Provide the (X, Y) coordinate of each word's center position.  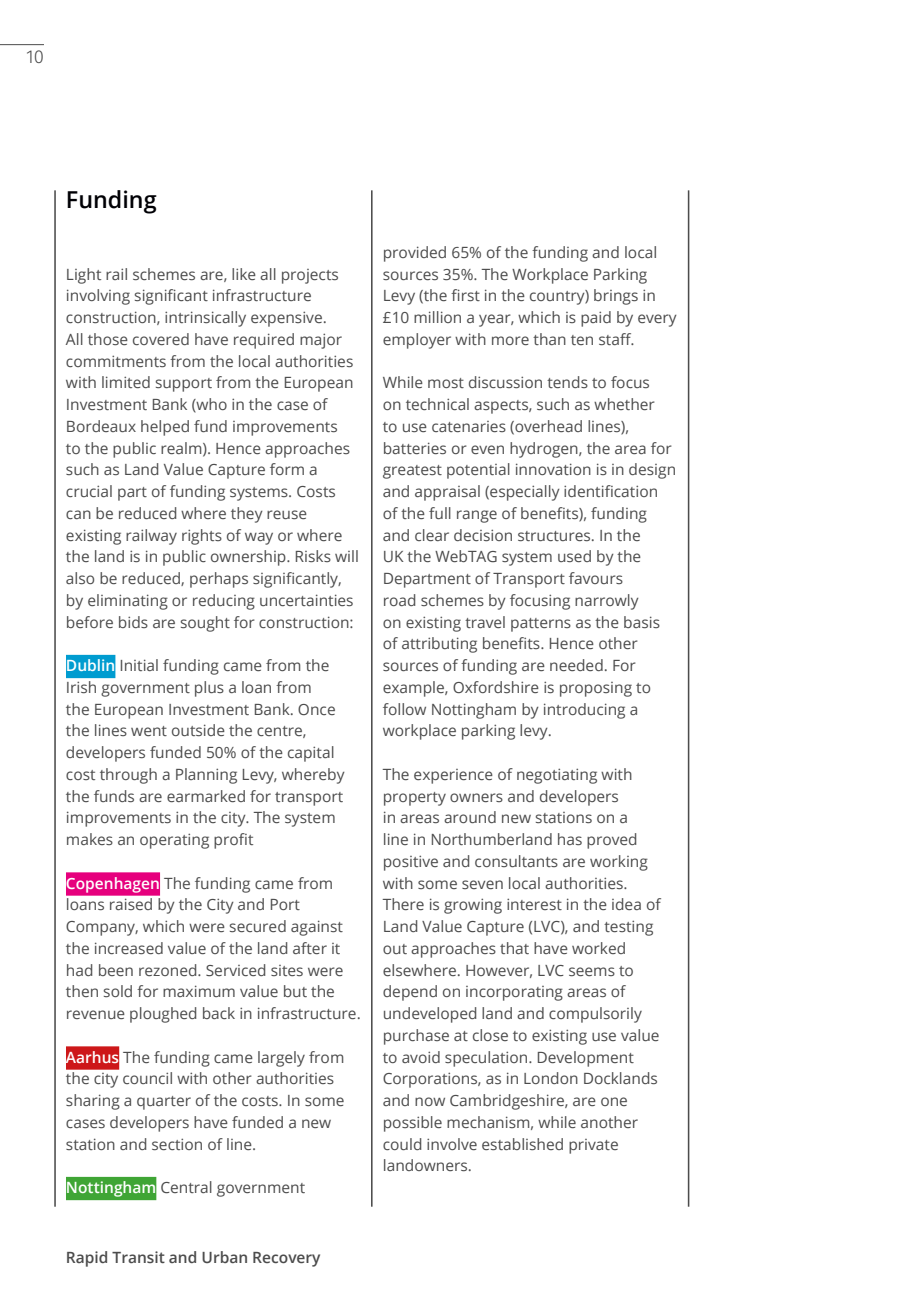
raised (131, 904)
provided (415, 254)
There (403, 904)
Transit (138, 1257)
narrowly (607, 602)
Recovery (286, 1259)
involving (98, 297)
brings (616, 297)
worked (598, 948)
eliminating (128, 602)
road (399, 600)
